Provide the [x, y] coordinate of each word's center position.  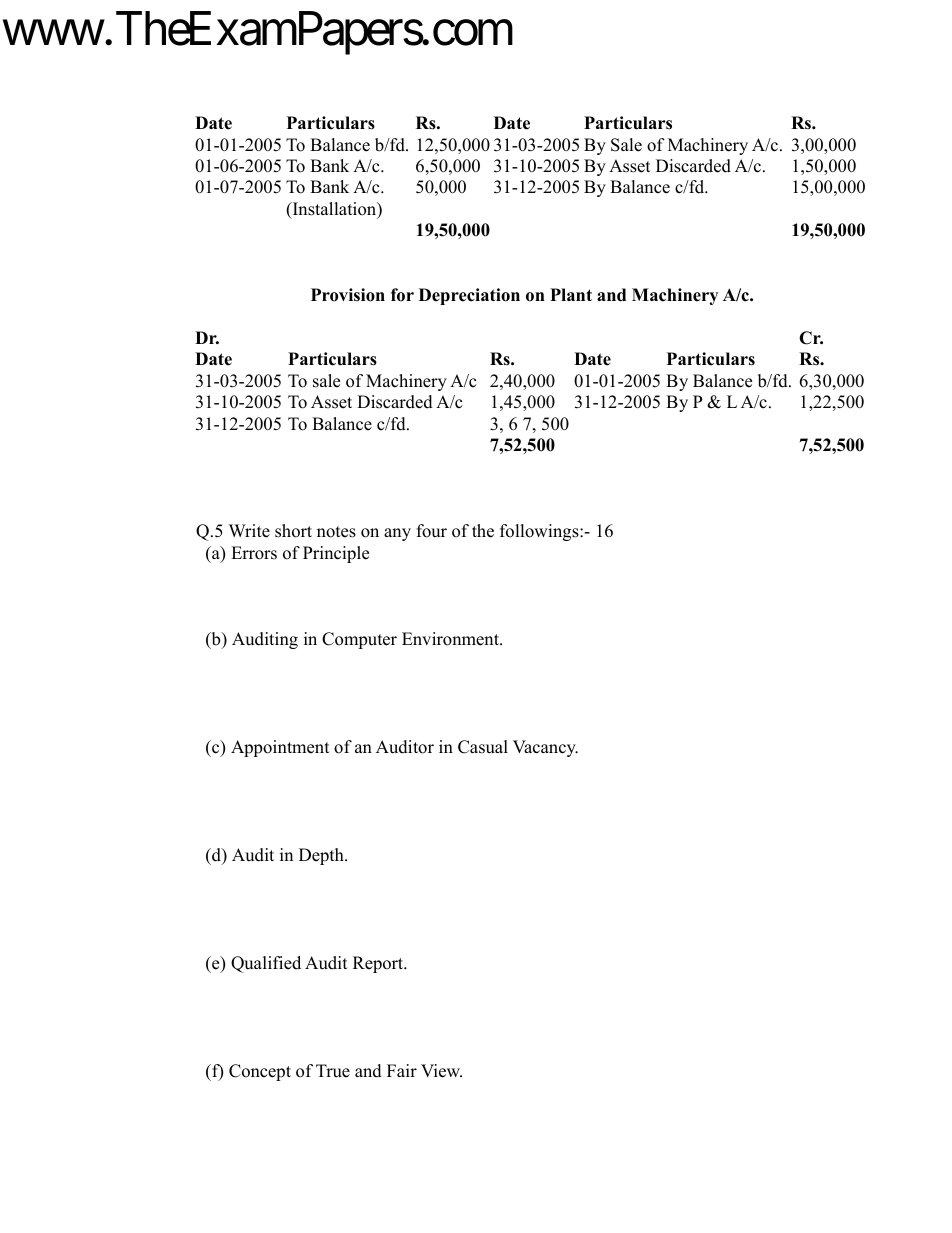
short [293, 531]
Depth [322, 856]
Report [379, 964]
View [441, 1071]
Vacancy [545, 748]
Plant [571, 294]
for [402, 295]
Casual [483, 747]
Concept [260, 1072]
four [432, 531]
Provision [348, 295]
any [397, 534]
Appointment [280, 748]
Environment [451, 639]
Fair [402, 1070]
